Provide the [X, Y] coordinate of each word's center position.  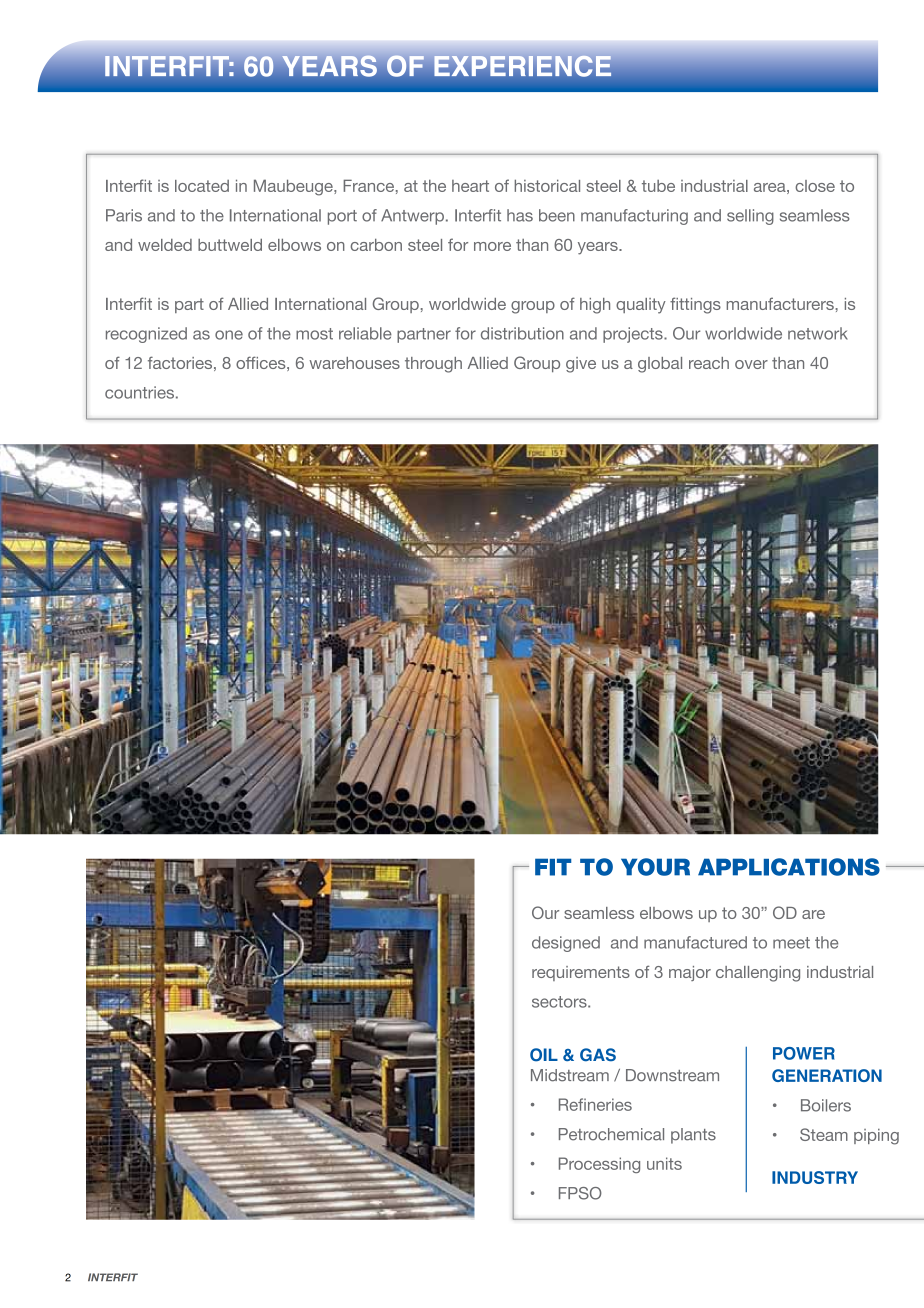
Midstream [570, 1075]
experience [522, 66]
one [229, 335]
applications [789, 867]
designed [566, 944]
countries [139, 392]
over [751, 364]
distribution [522, 333]
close [815, 186]
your [655, 867]
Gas [598, 1055]
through [433, 365]
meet [791, 943]
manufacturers [781, 303]
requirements [581, 973]
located [202, 186]
